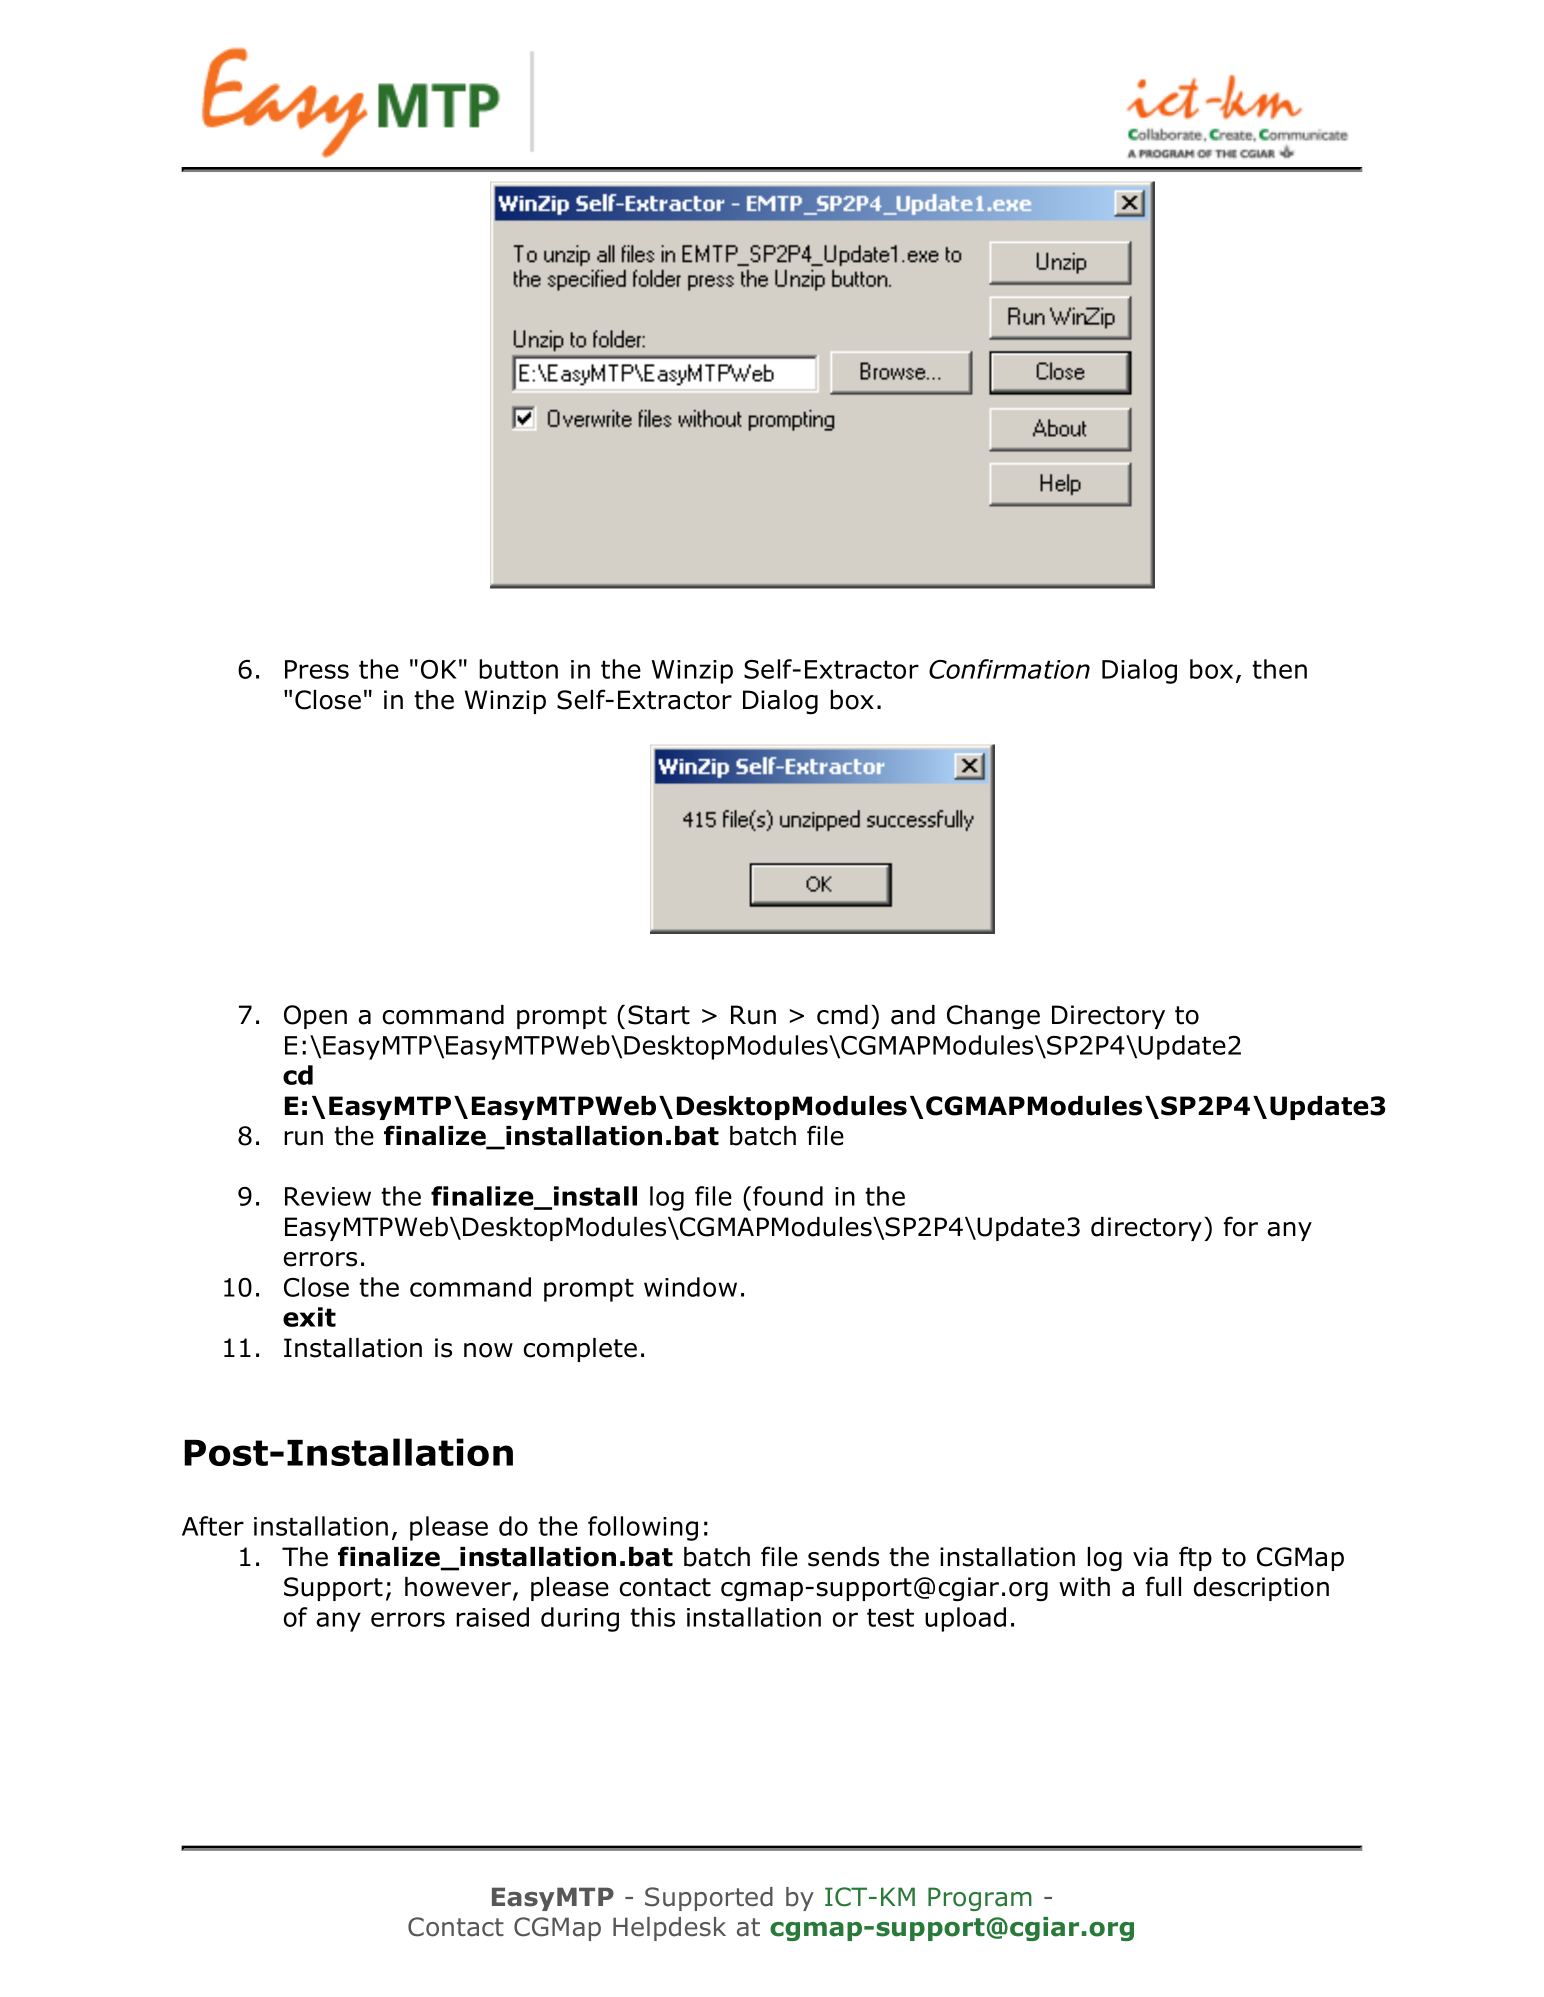 The height and width of the page is (1997, 1544). I want to click on Press, so click(317, 669).
